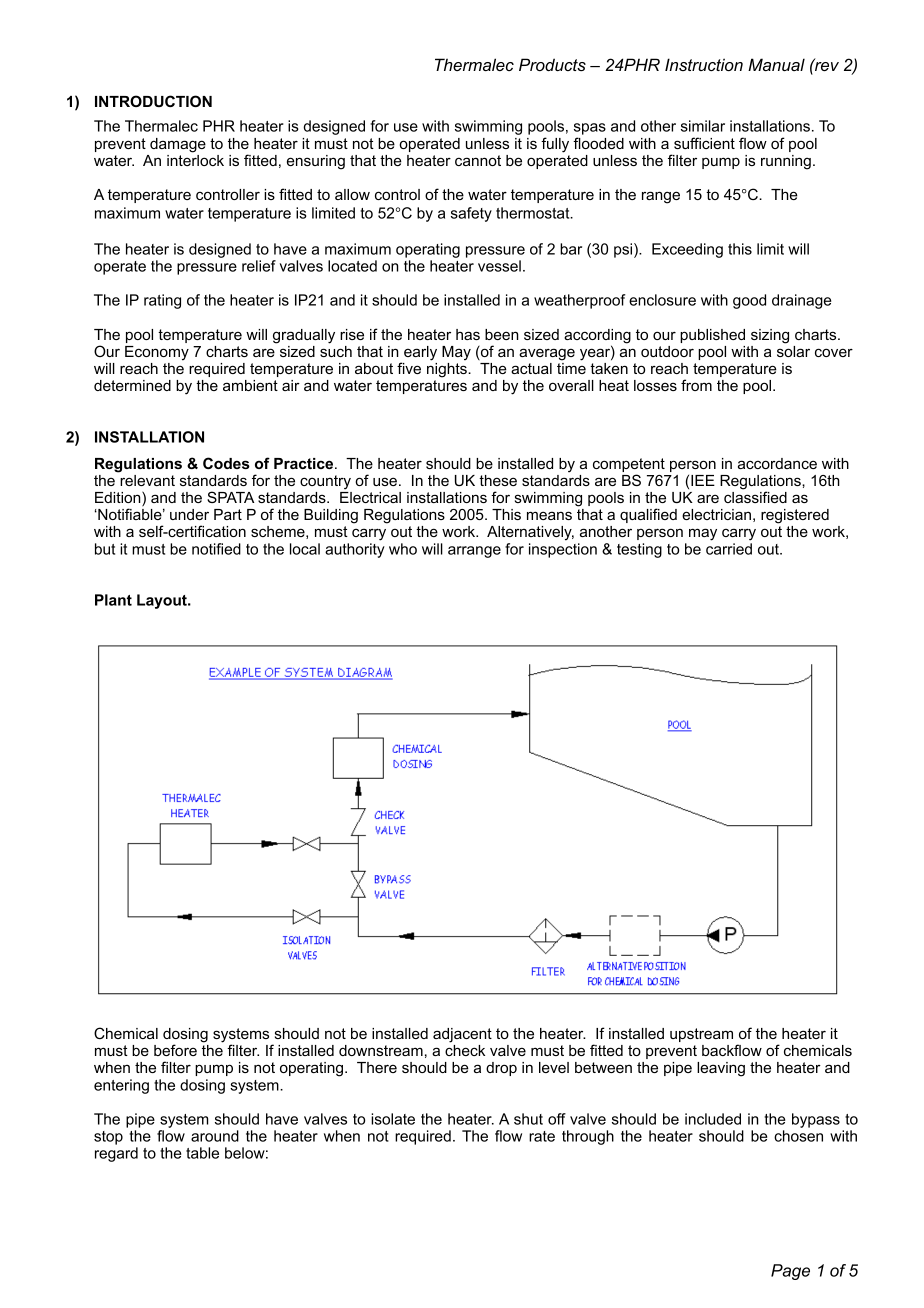 This image has width=924, height=1308. What do you see at coordinates (163, 601) in the image?
I see `Layout` at bounding box center [163, 601].
